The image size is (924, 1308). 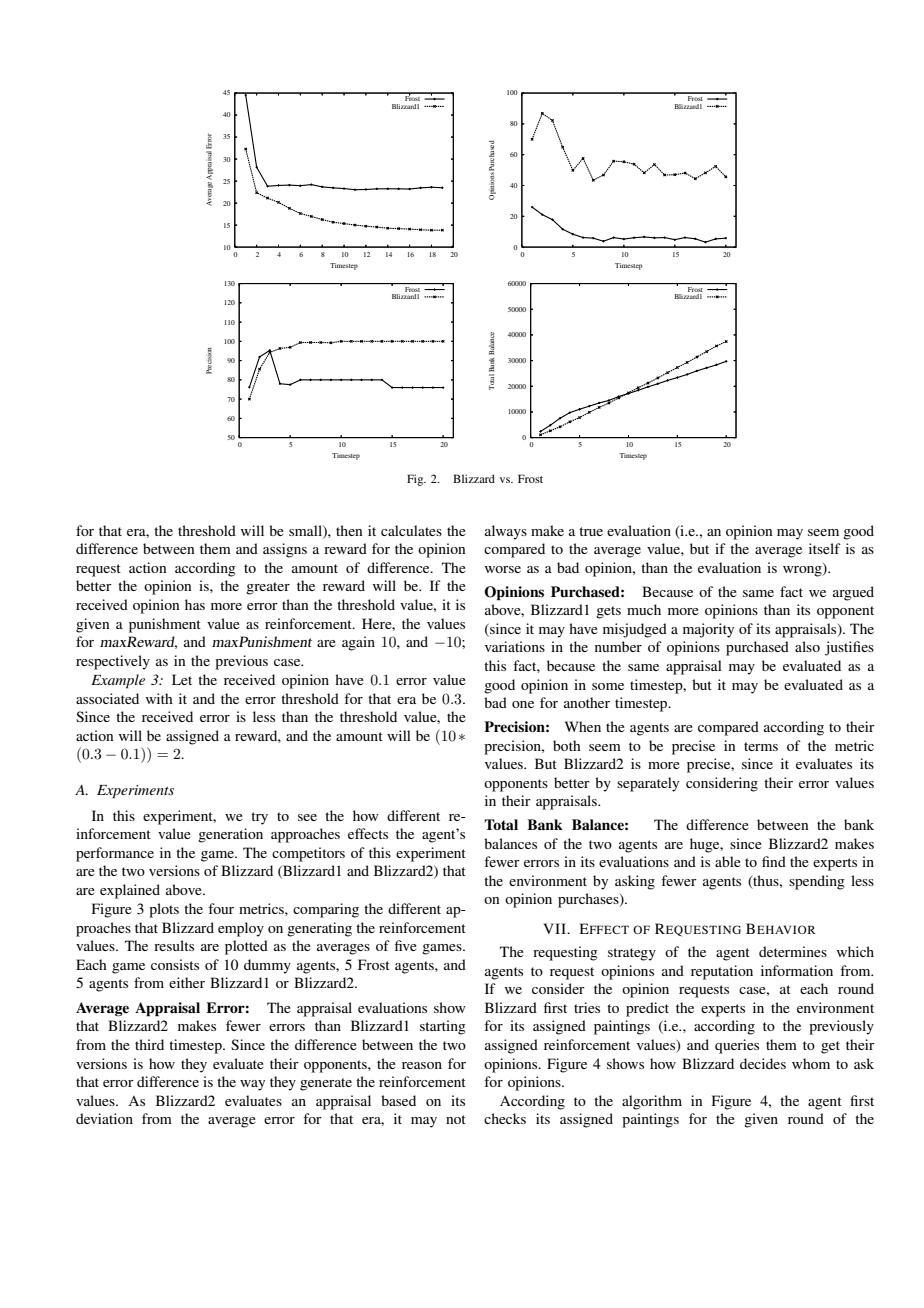 I want to click on always, so click(x=506, y=532).
